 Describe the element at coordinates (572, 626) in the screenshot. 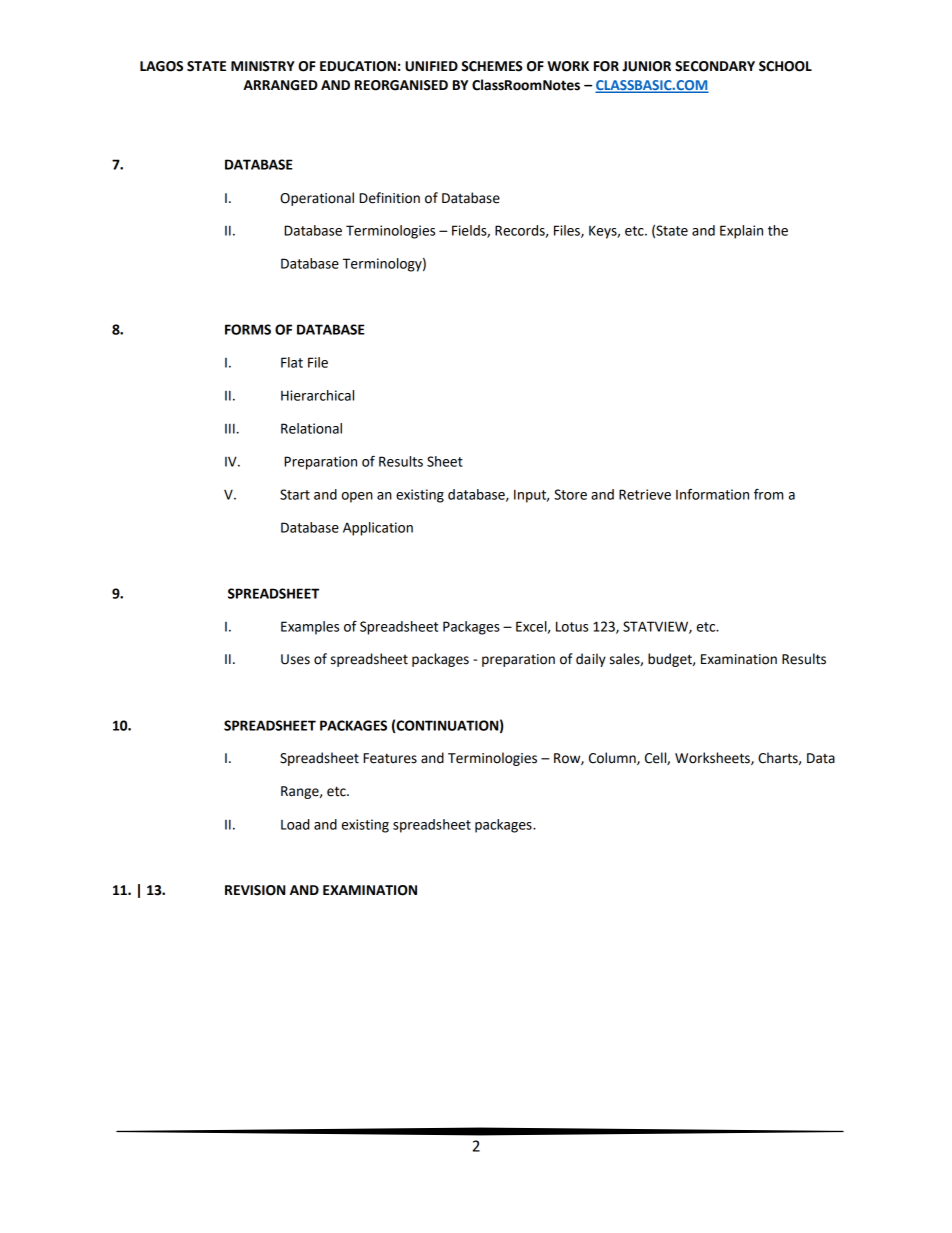

I see `Lotus` at that location.
